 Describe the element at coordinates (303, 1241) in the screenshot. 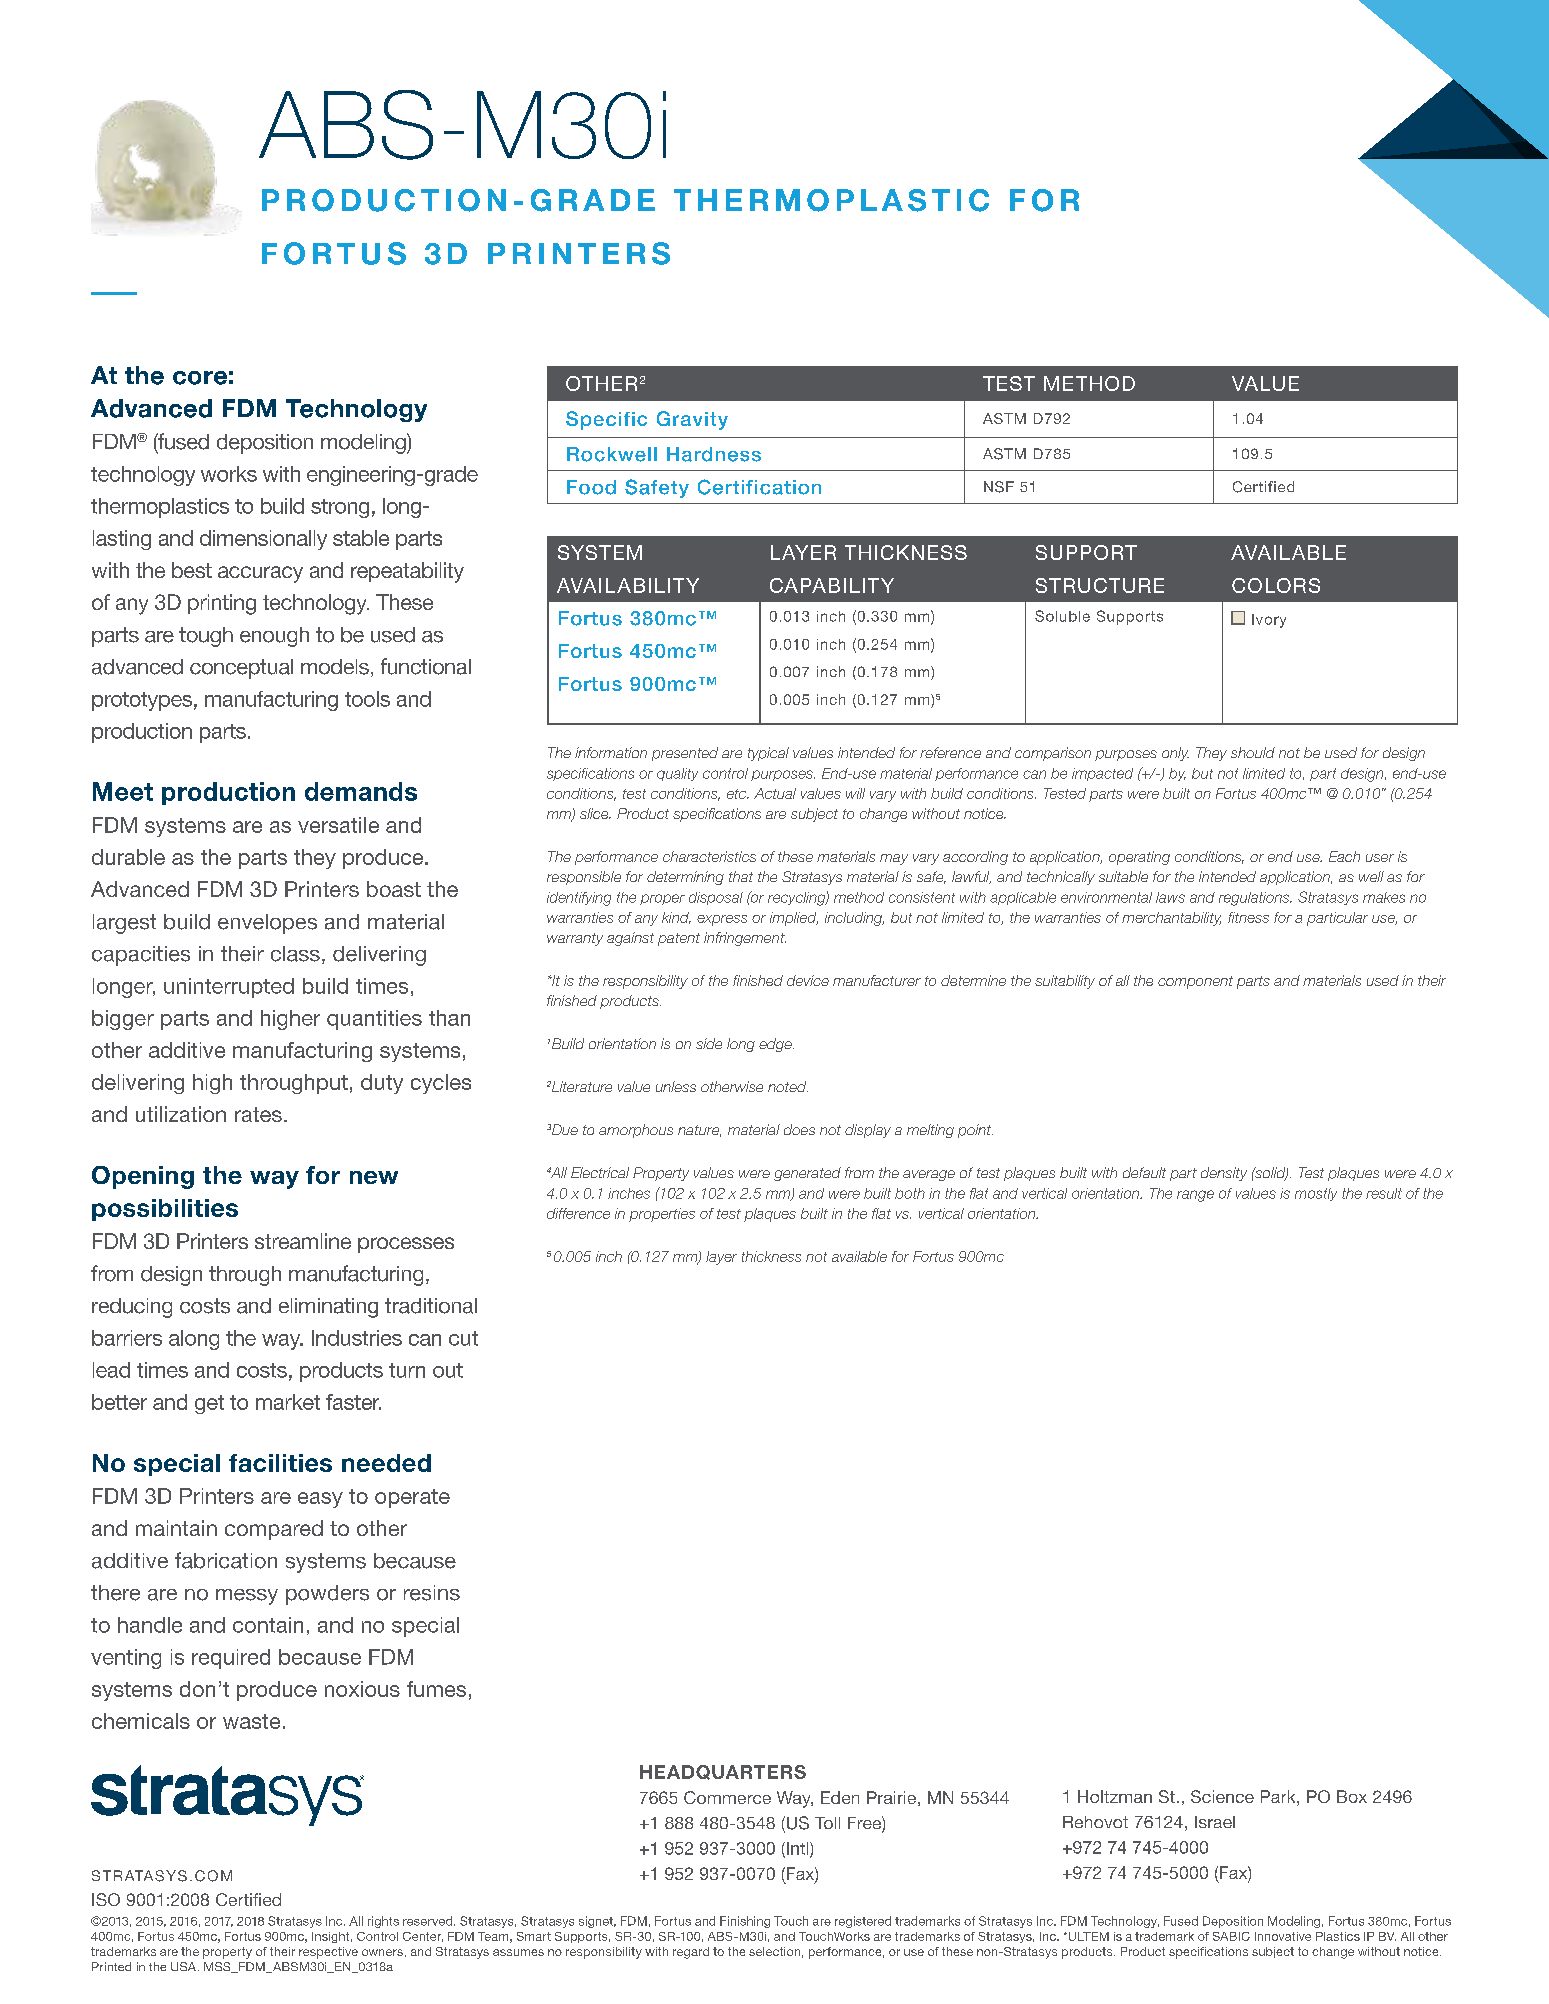

I see `streamline` at that location.
